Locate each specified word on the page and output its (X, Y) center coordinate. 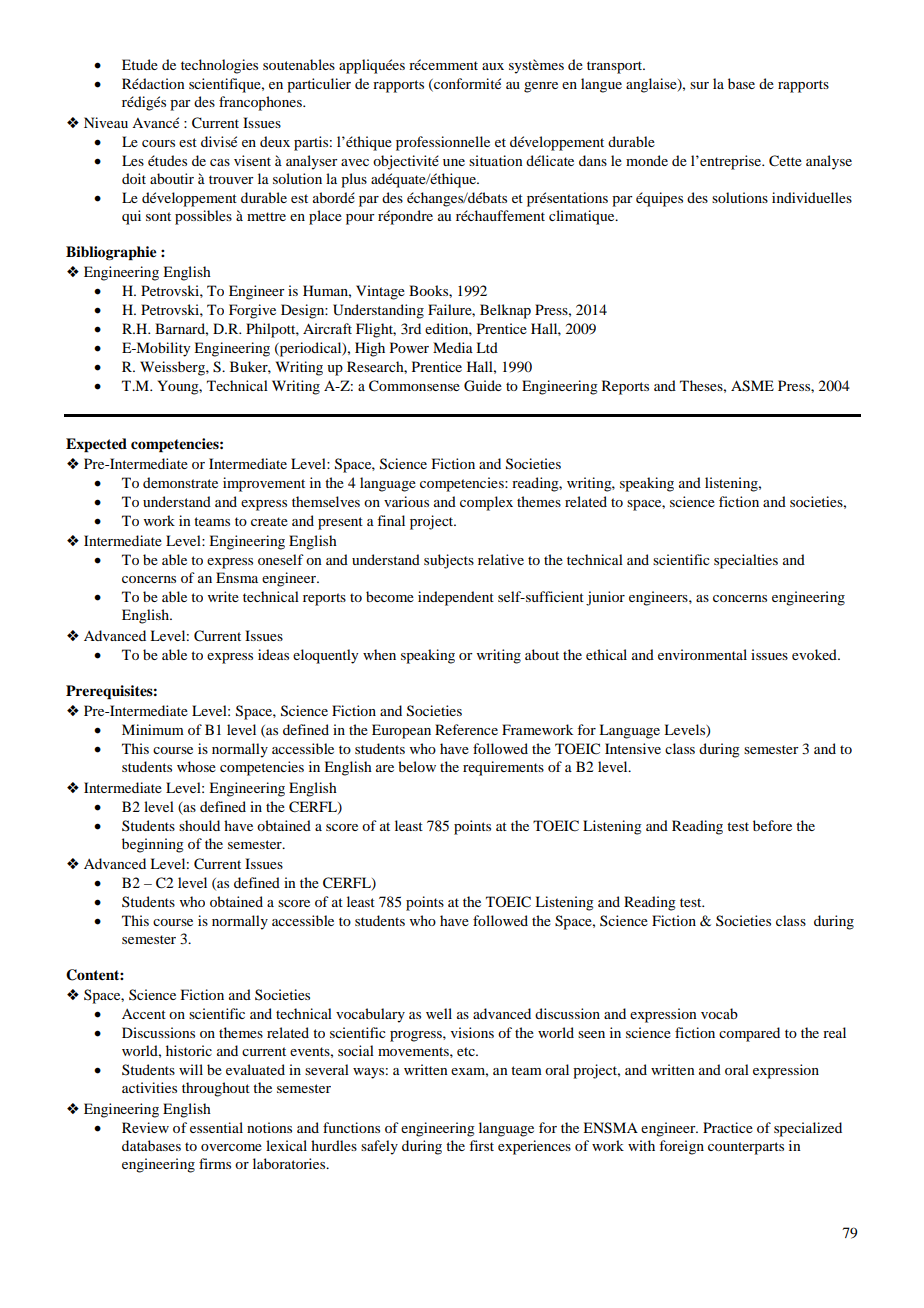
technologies (219, 66)
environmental (702, 654)
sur (699, 85)
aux (493, 66)
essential (216, 1127)
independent (456, 598)
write (223, 596)
